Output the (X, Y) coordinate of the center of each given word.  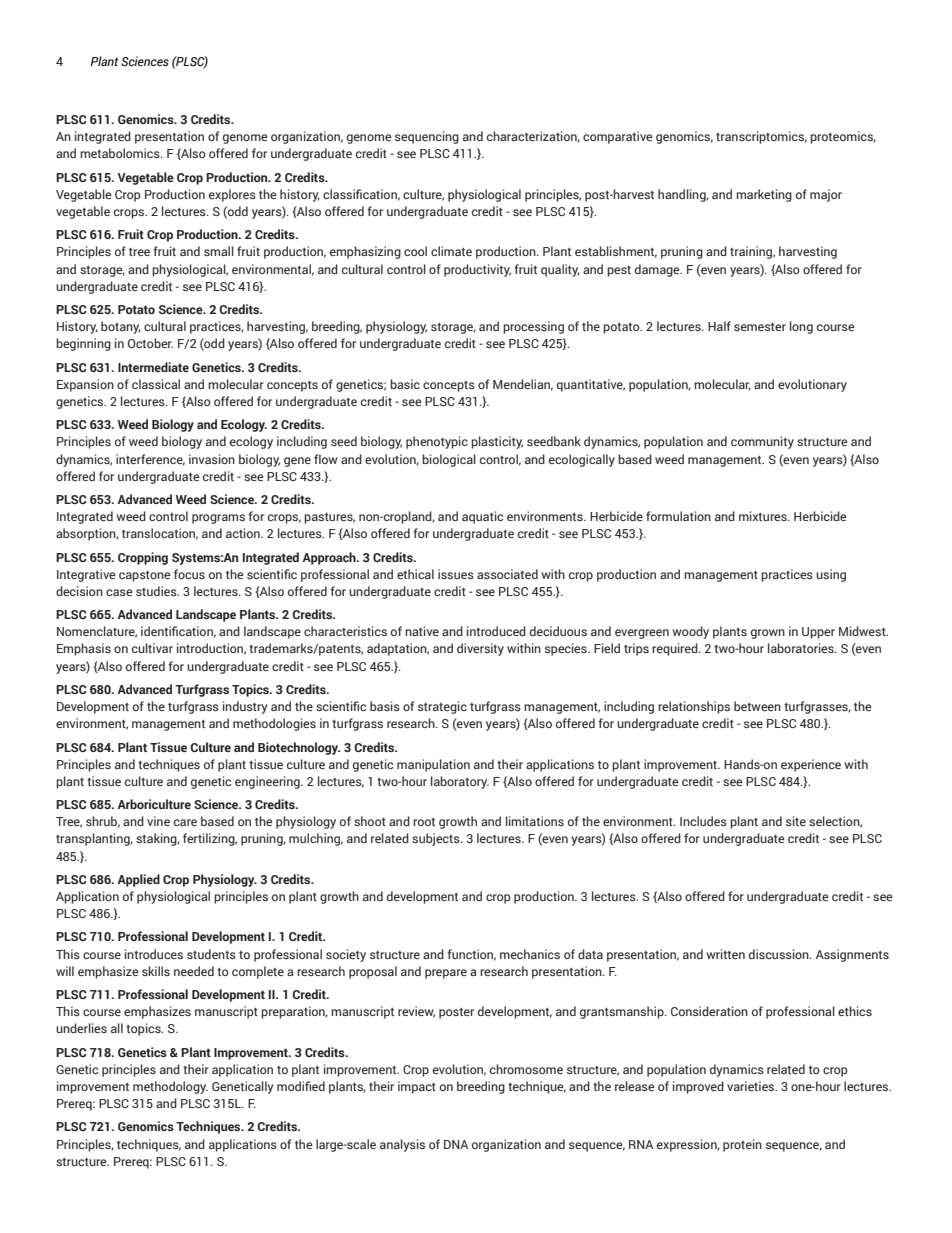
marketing (764, 195)
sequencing (427, 137)
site (796, 821)
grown (768, 634)
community (762, 442)
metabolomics (121, 153)
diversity (480, 649)
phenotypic (437, 442)
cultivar (152, 648)
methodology (170, 1087)
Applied (139, 880)
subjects (437, 839)
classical (156, 384)
